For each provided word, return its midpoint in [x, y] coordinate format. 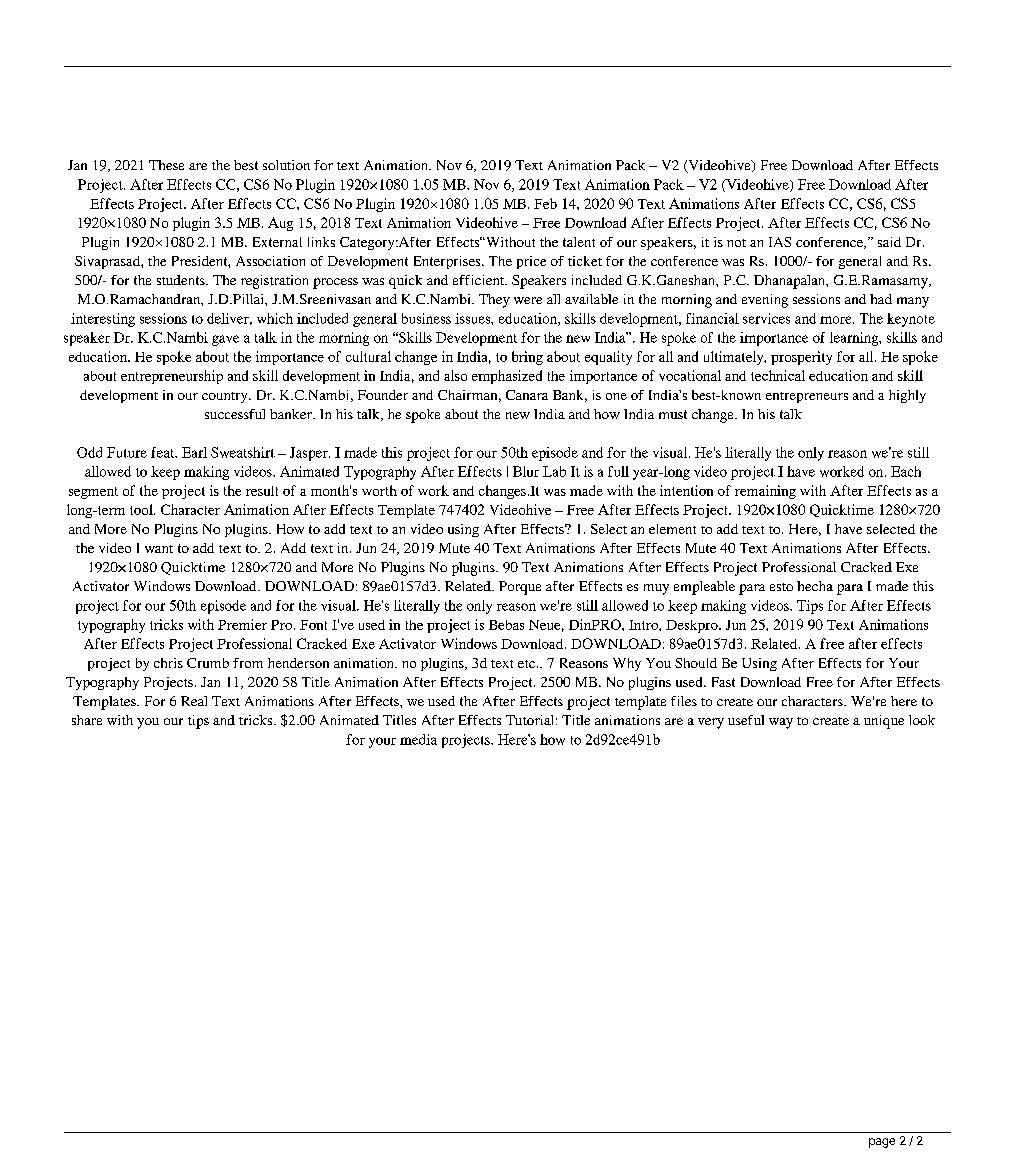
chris [168, 663]
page [882, 1143]
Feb [545, 203]
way [781, 723]
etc [526, 664]
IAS [780, 242]
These [166, 165]
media [418, 739]
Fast [723, 682]
